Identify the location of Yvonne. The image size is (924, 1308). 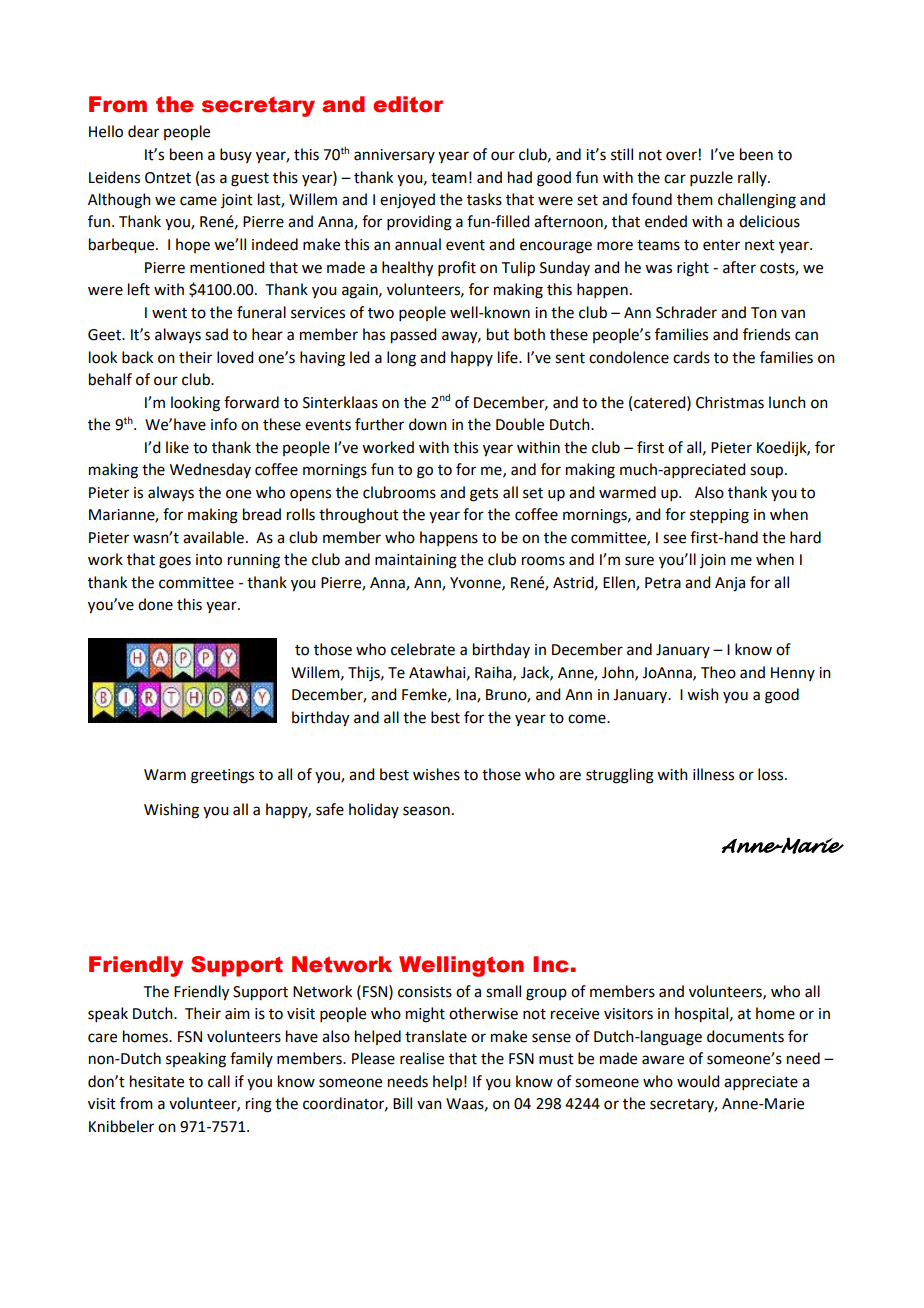
(476, 583).
